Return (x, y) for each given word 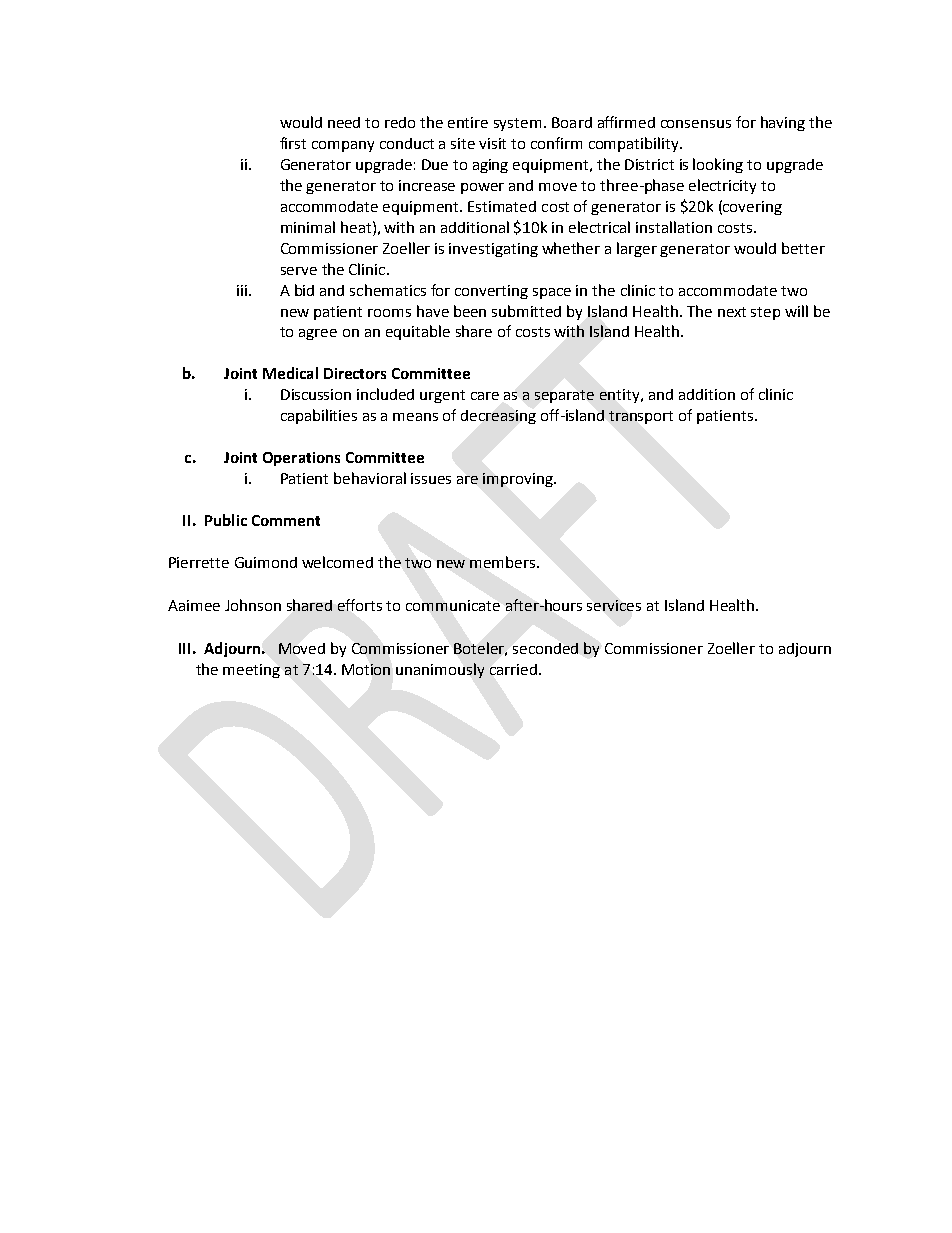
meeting (251, 671)
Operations (301, 459)
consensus (696, 124)
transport (641, 417)
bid (304, 290)
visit (492, 143)
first (293, 143)
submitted (526, 311)
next (732, 312)
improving (519, 480)
